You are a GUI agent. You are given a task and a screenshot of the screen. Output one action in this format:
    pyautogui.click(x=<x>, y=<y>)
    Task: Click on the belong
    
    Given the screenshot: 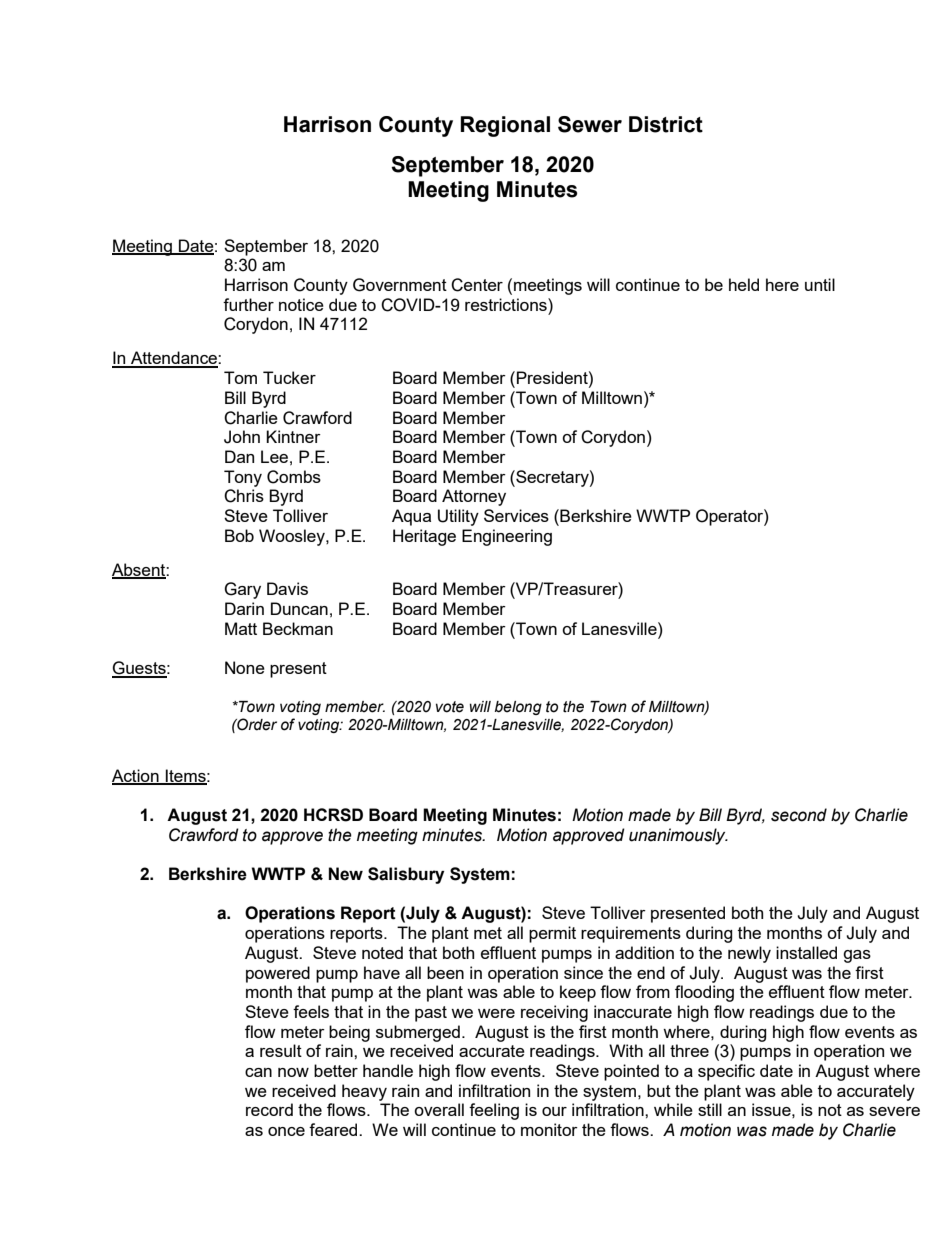 What is the action you would take?
    pyautogui.click(x=518, y=708)
